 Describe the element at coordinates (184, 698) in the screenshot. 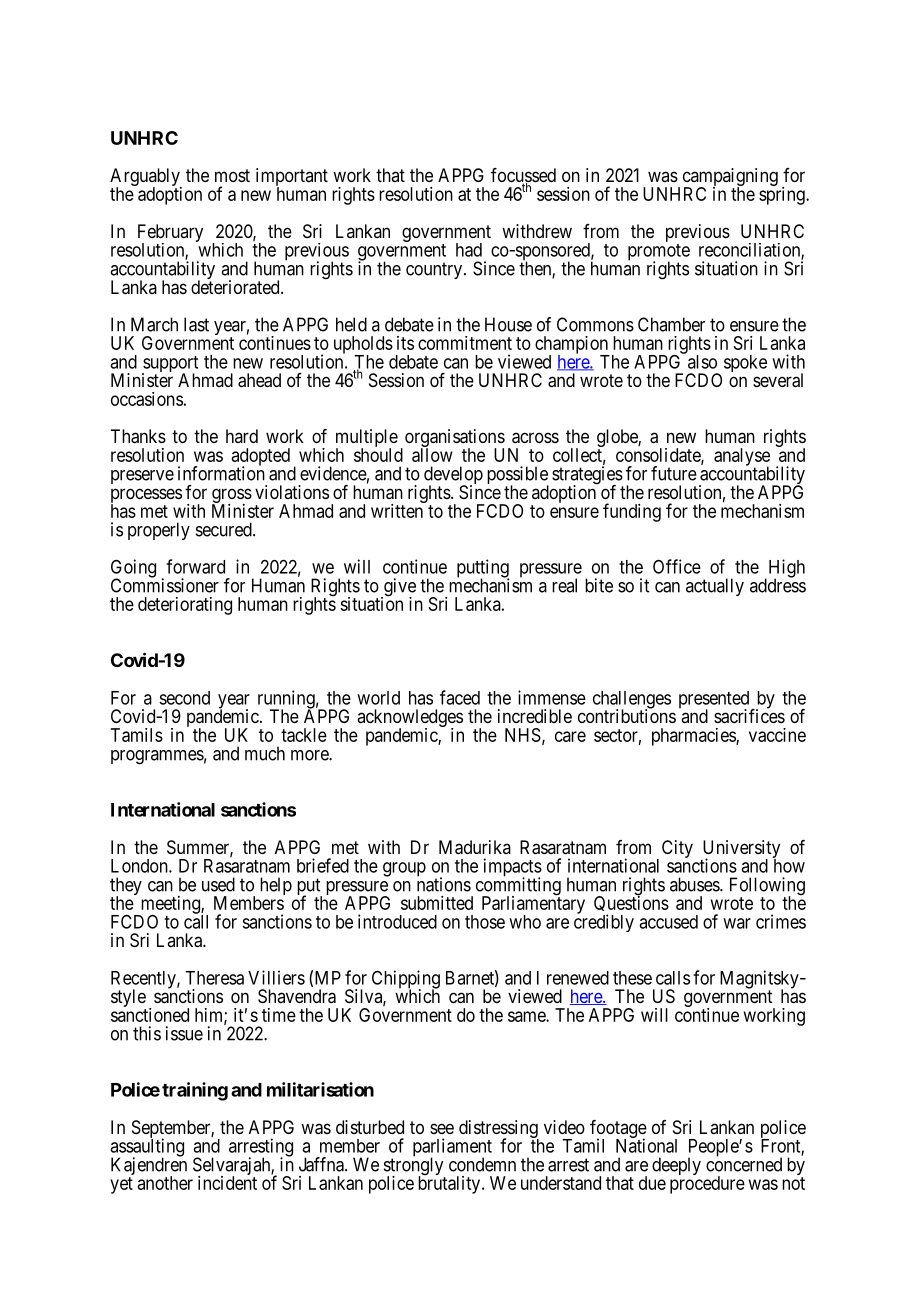

I see `second` at that location.
